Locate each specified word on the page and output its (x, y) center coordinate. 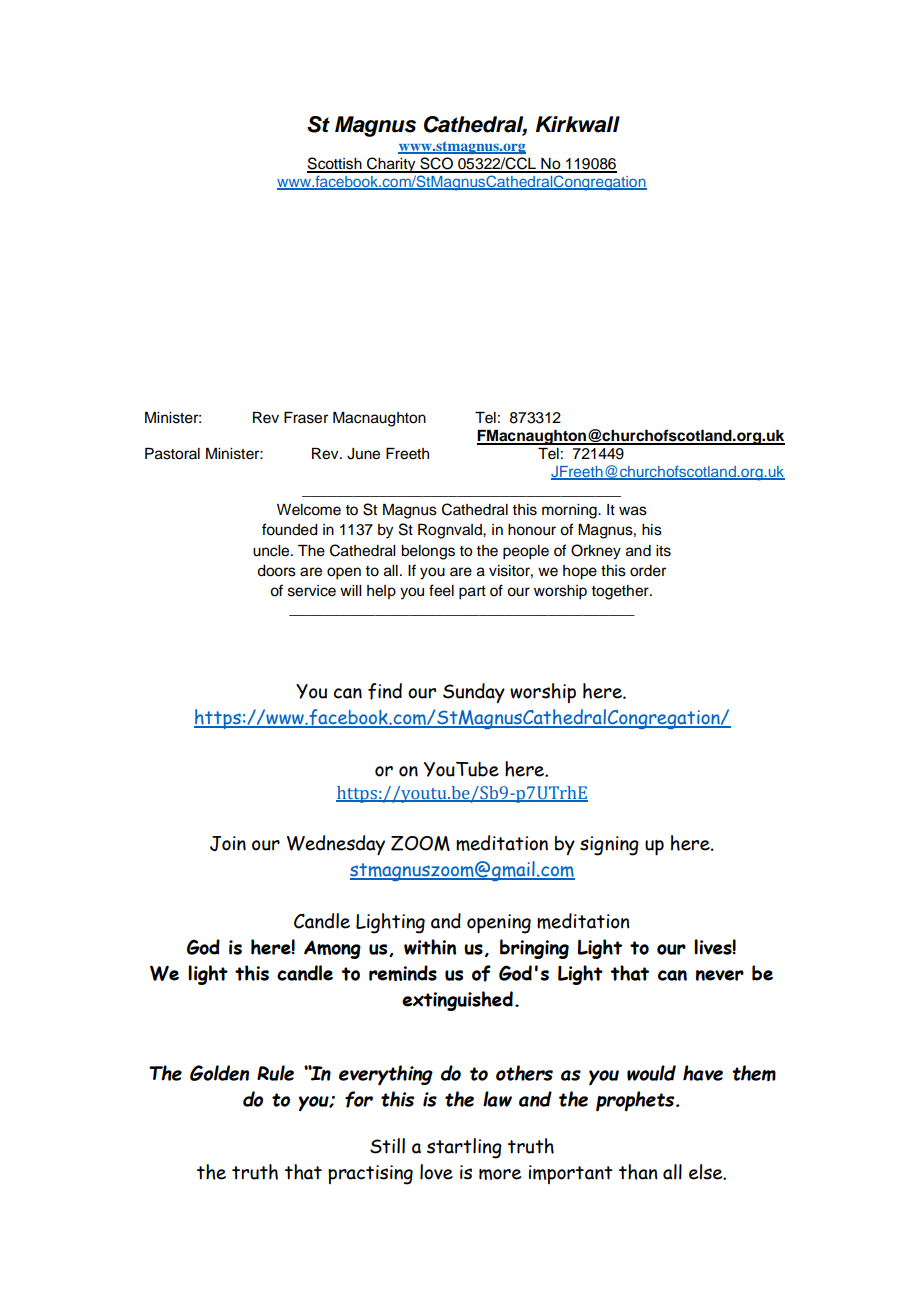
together (621, 592)
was (633, 511)
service (312, 591)
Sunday (474, 693)
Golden (219, 1073)
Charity (391, 165)
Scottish (335, 164)
